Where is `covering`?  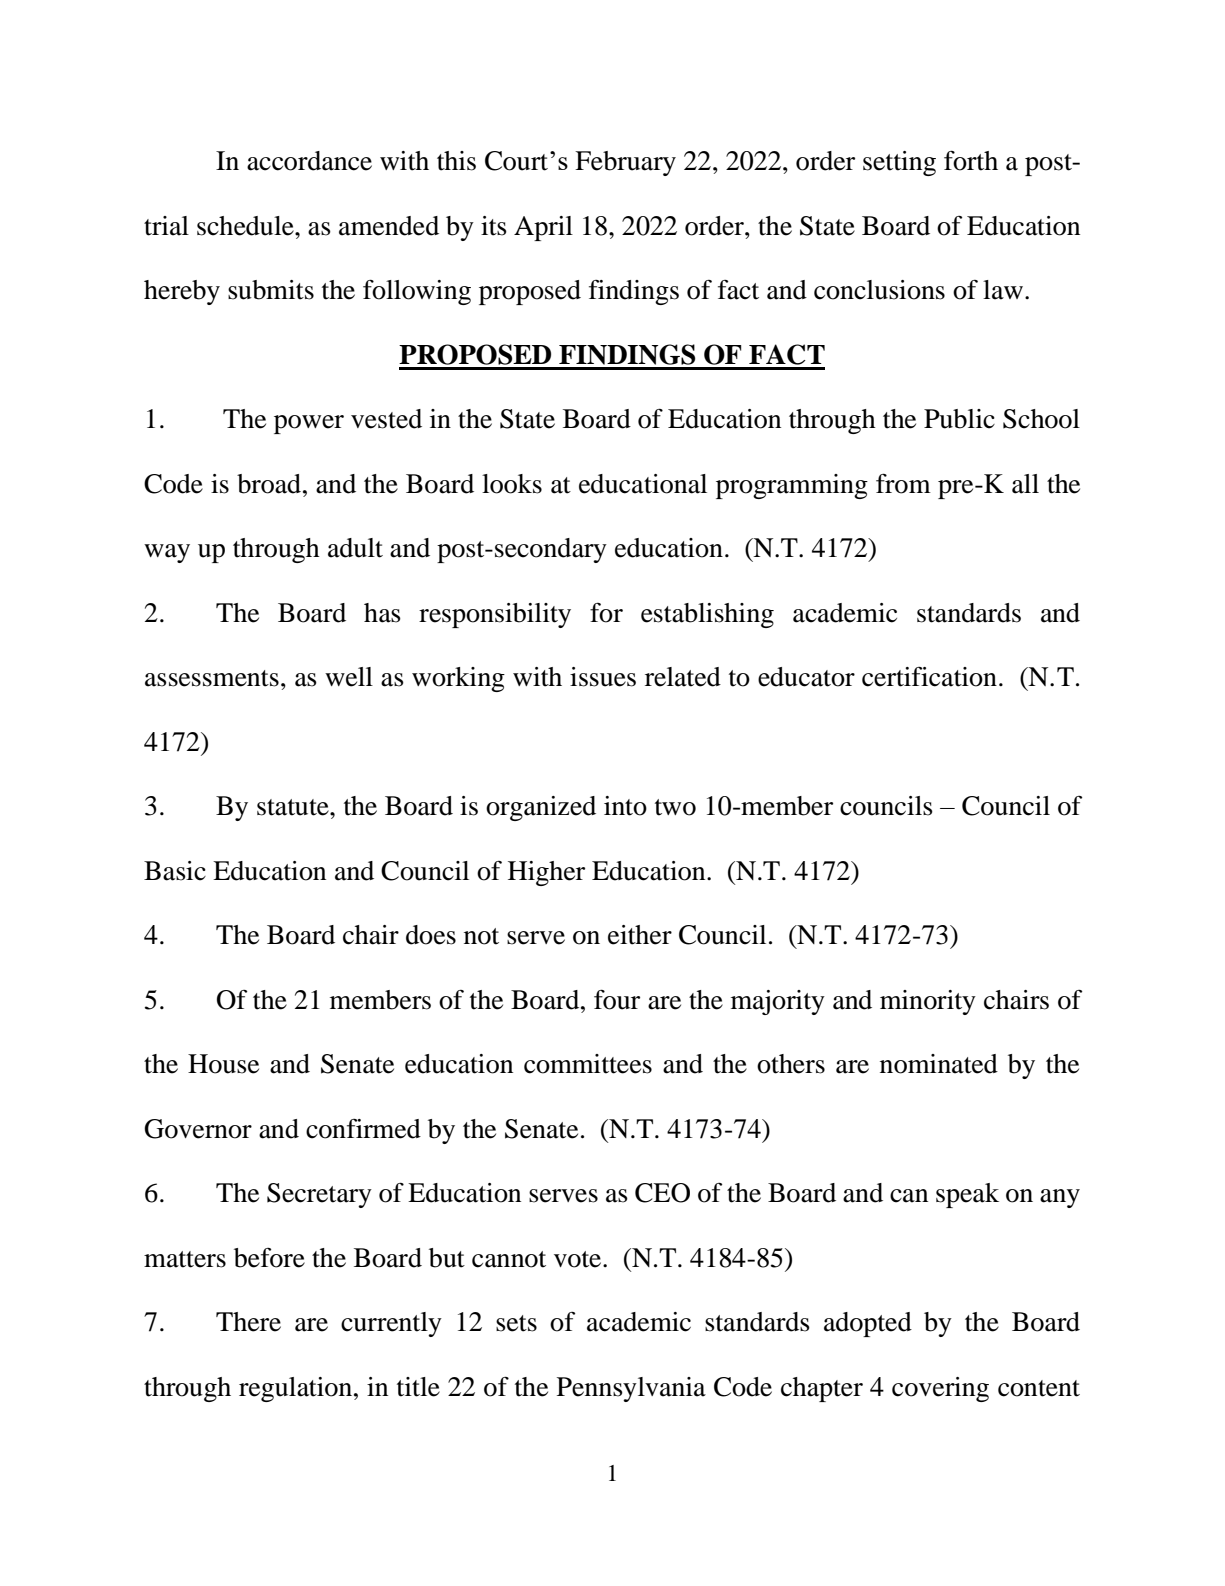
covering is located at coordinates (940, 1389).
